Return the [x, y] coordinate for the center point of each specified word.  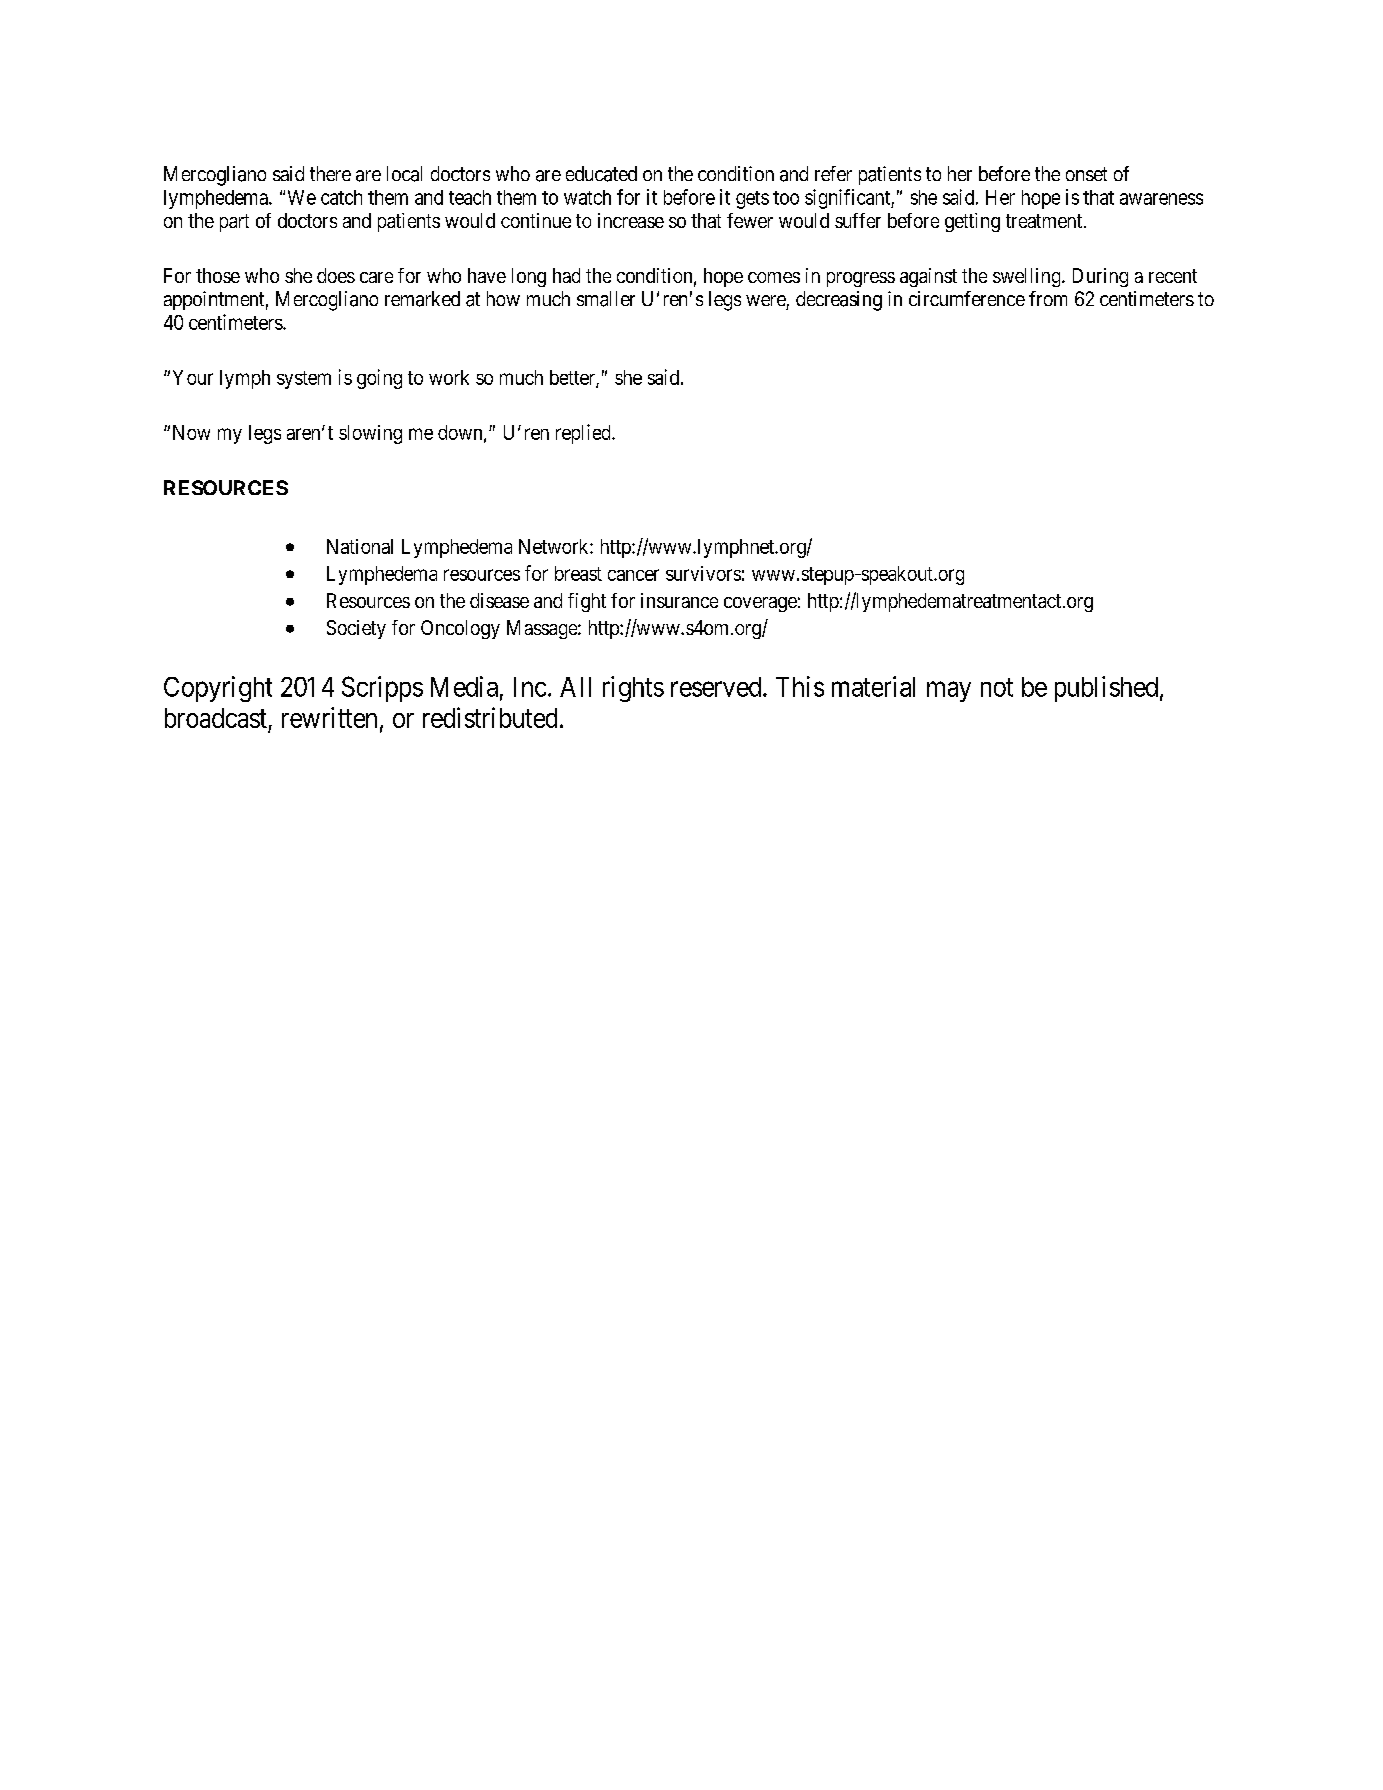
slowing [370, 434]
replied [584, 434]
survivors [703, 573]
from [1048, 298]
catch [341, 197]
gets [752, 200]
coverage [760, 604]
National [360, 546]
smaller [606, 299]
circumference [967, 298]
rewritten [329, 717]
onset [1086, 174]
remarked [422, 299]
